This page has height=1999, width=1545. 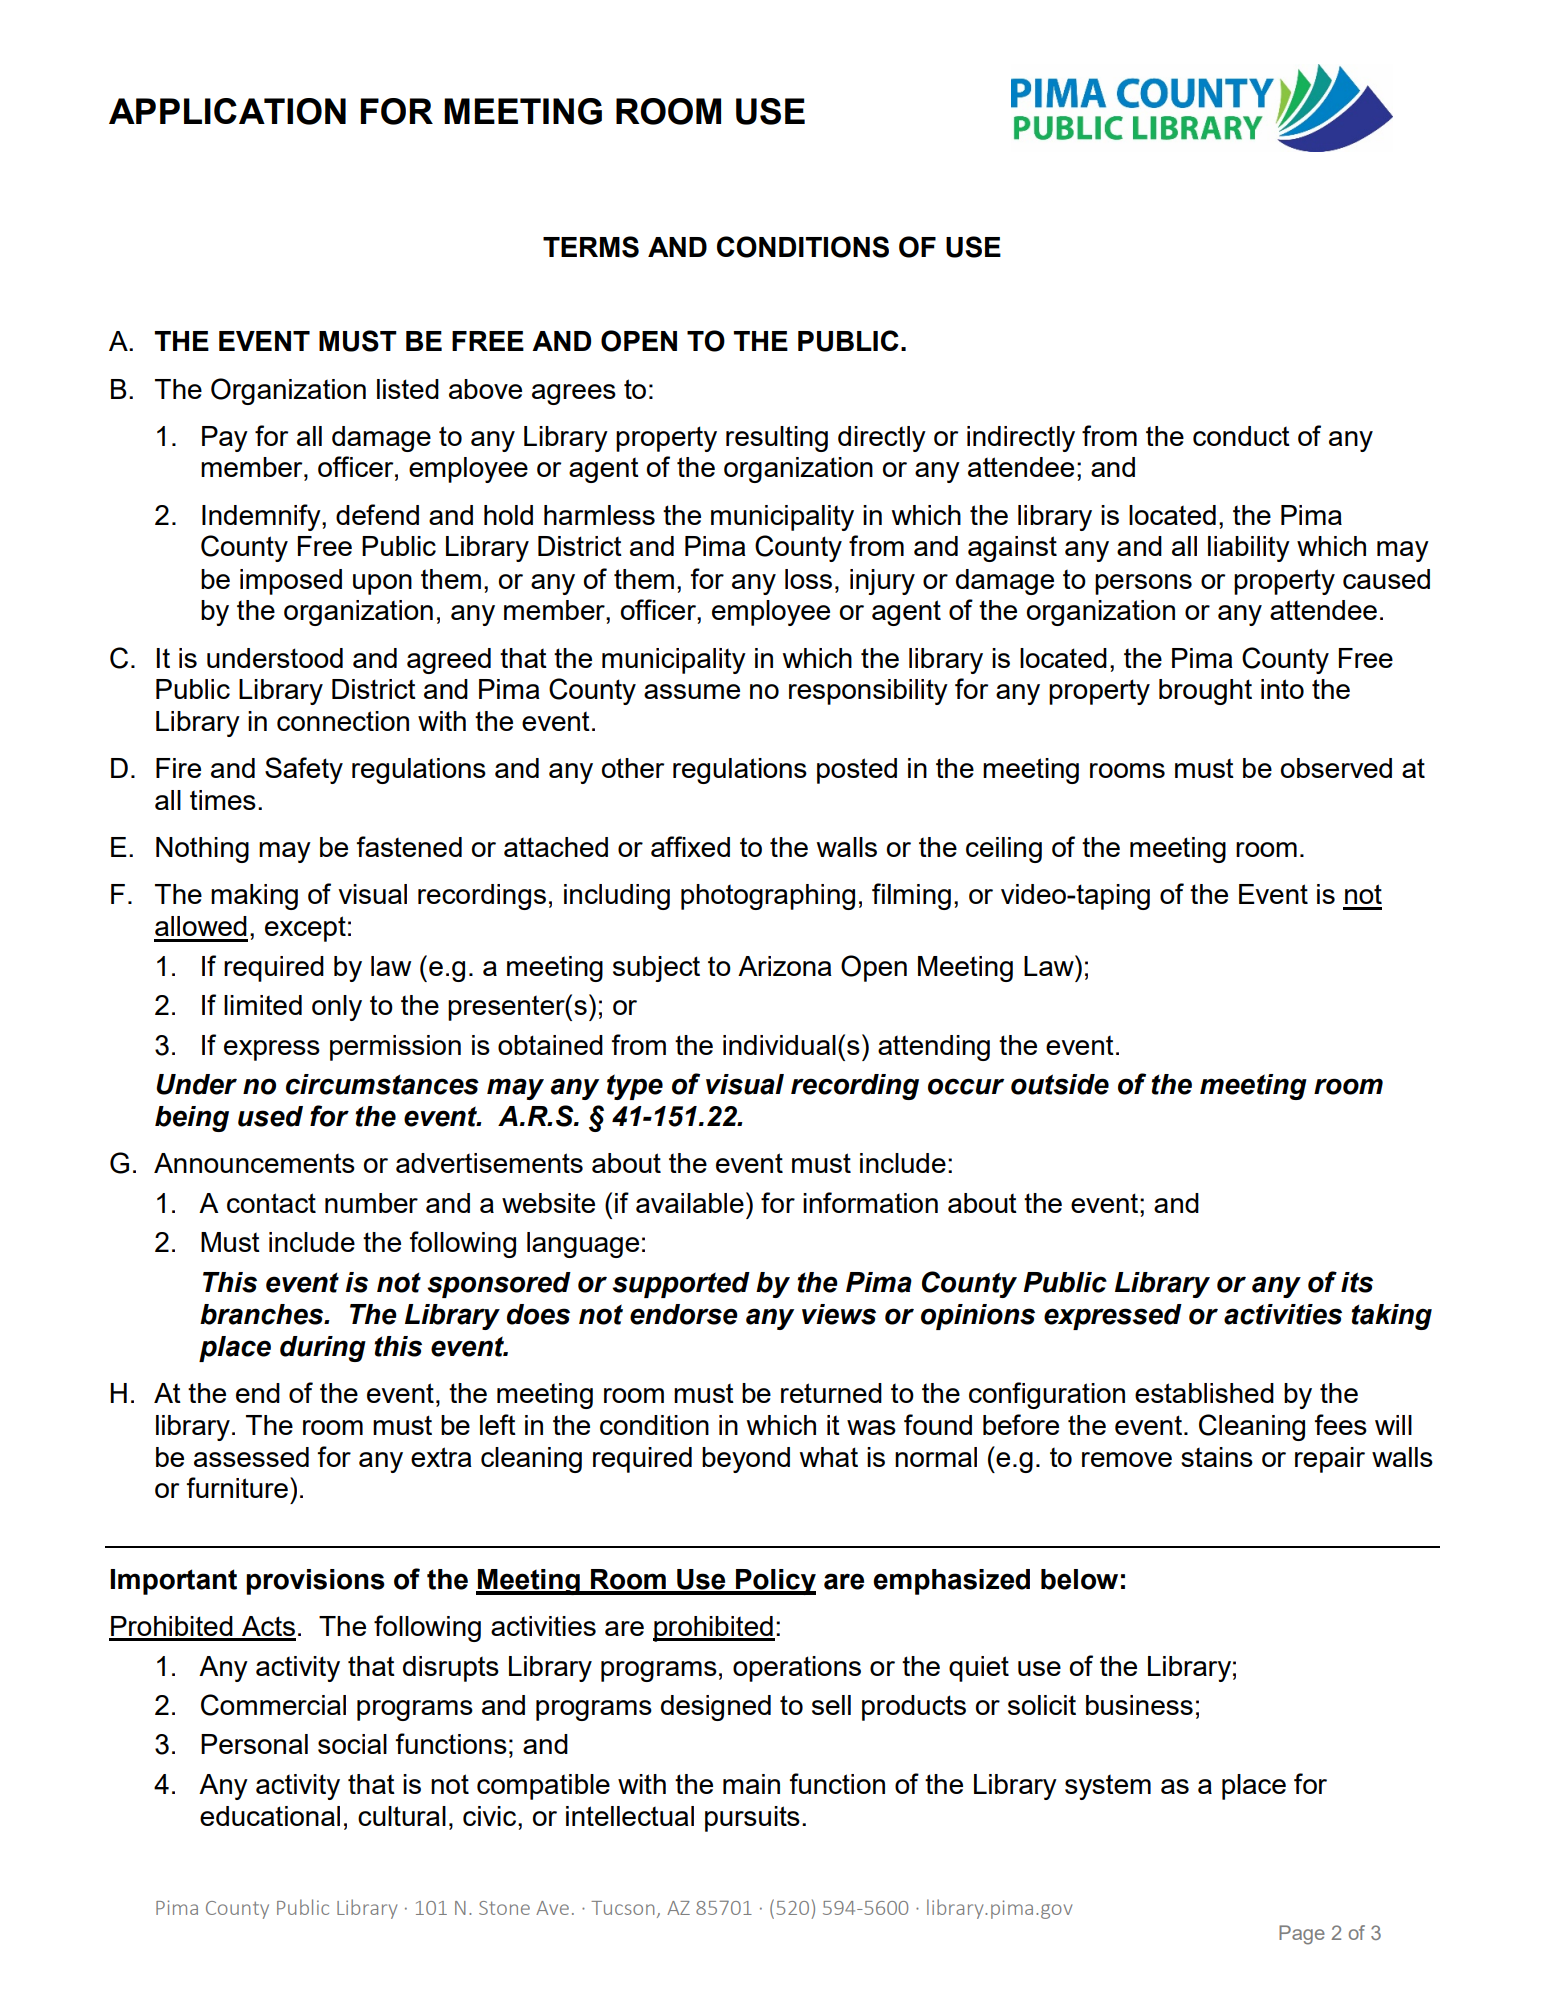 I want to click on observed, so click(x=1336, y=768).
